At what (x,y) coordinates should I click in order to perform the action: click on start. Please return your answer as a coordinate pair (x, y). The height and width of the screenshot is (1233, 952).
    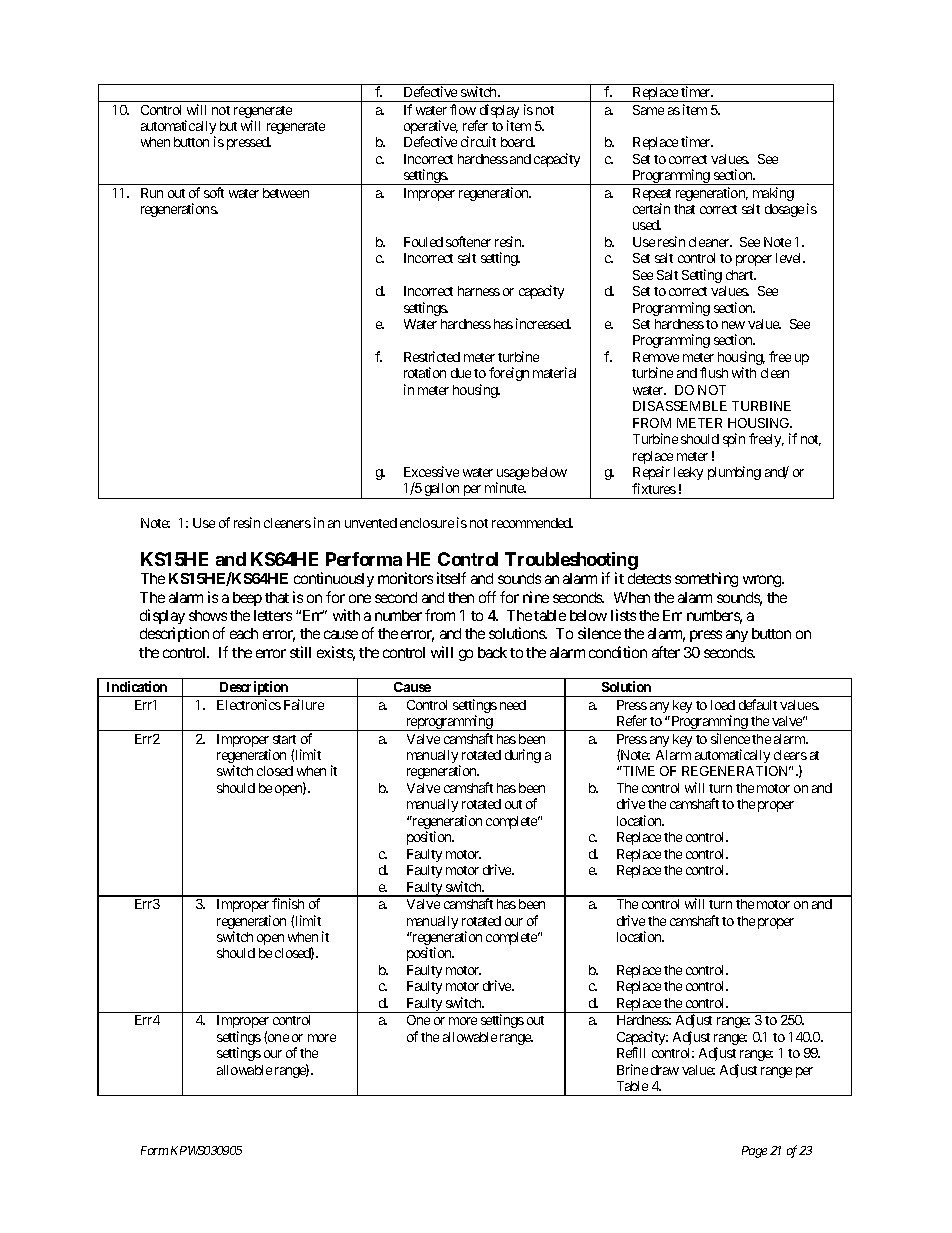
    Looking at the image, I should click on (284, 739).
